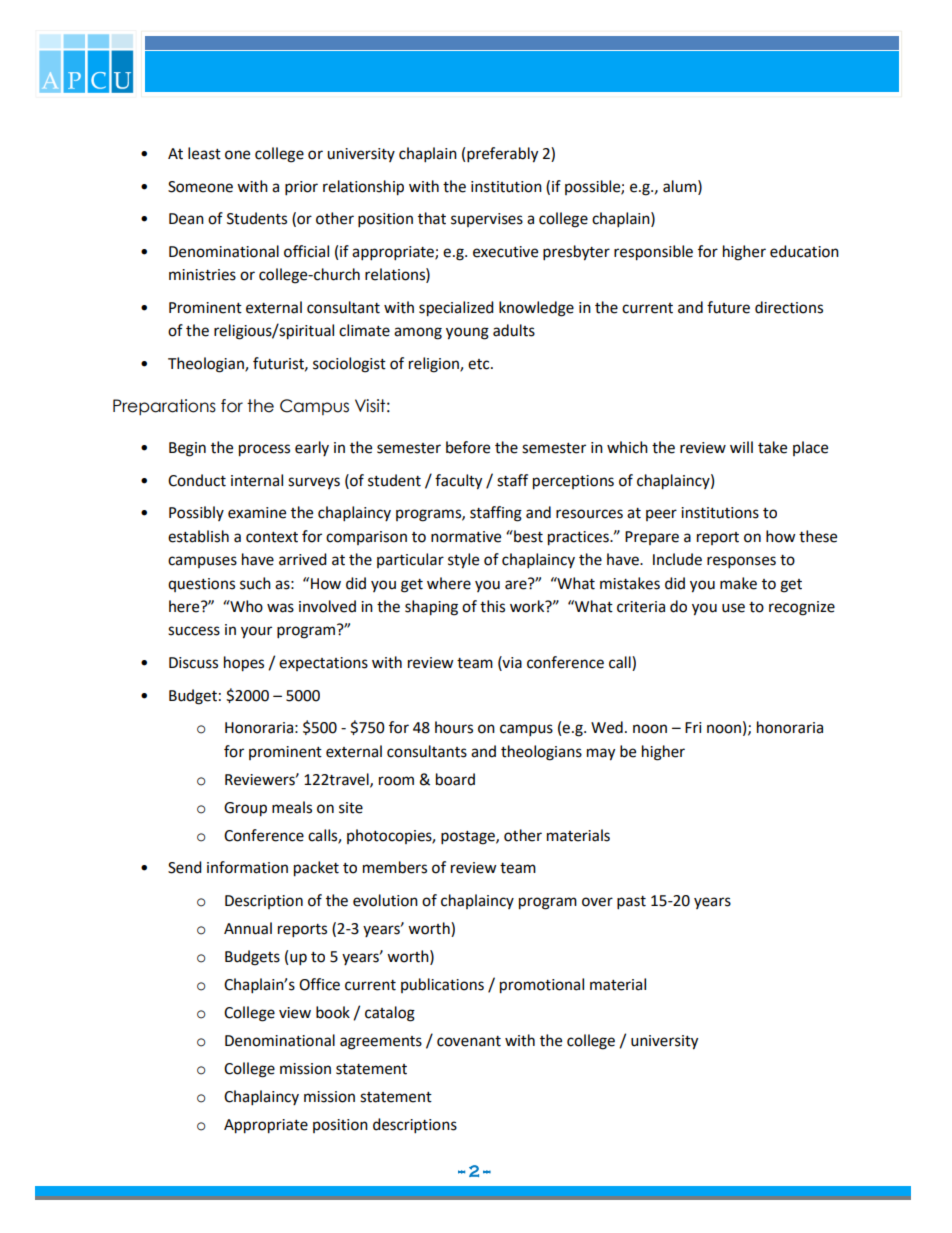  Describe the element at coordinates (492, 606) in the screenshot. I see `this` at that location.
